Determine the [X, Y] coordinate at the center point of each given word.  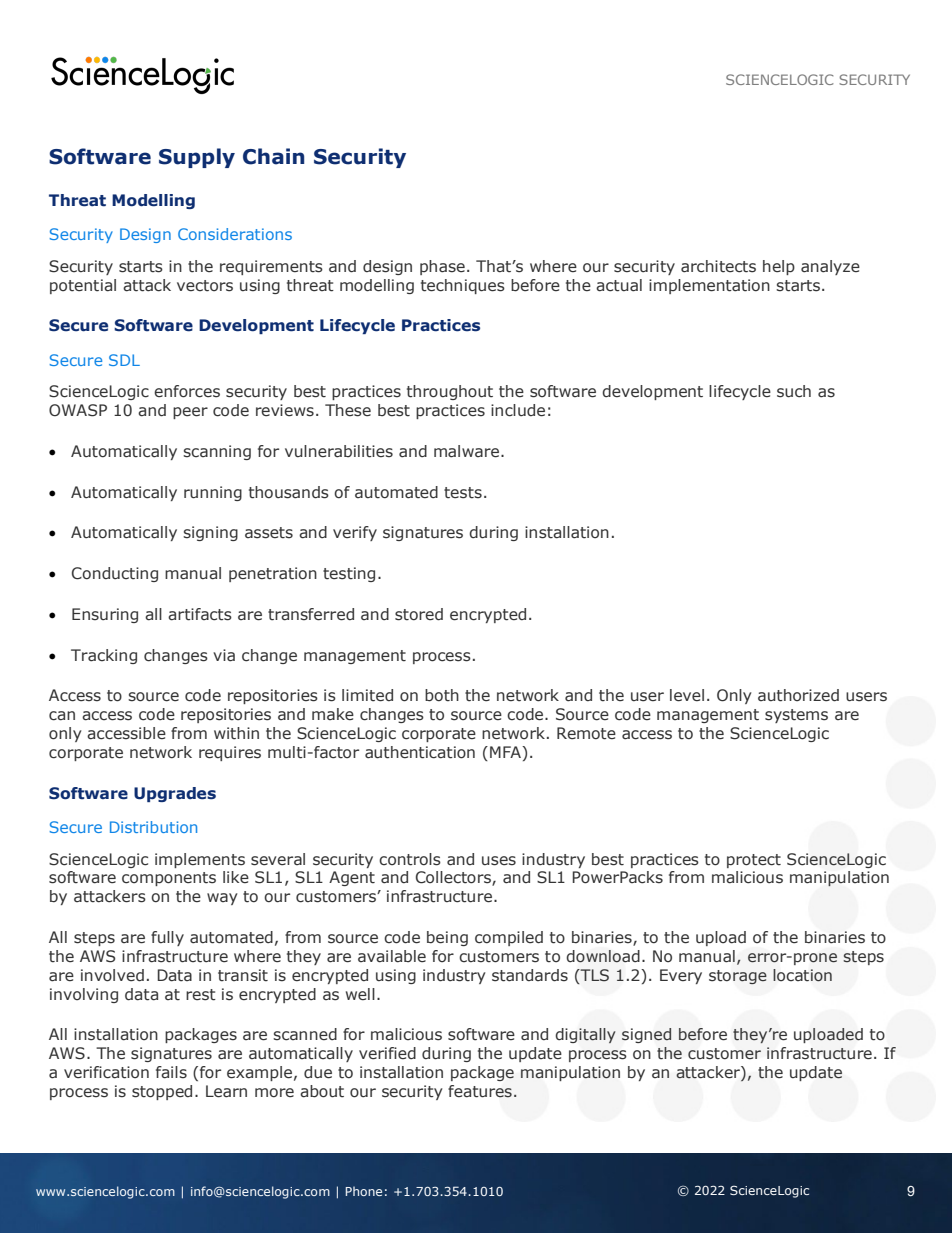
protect [754, 861]
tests [463, 493]
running [213, 493]
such [794, 391]
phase [442, 267]
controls [410, 859]
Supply [197, 158]
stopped [162, 1092]
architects [718, 266]
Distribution [153, 827]
